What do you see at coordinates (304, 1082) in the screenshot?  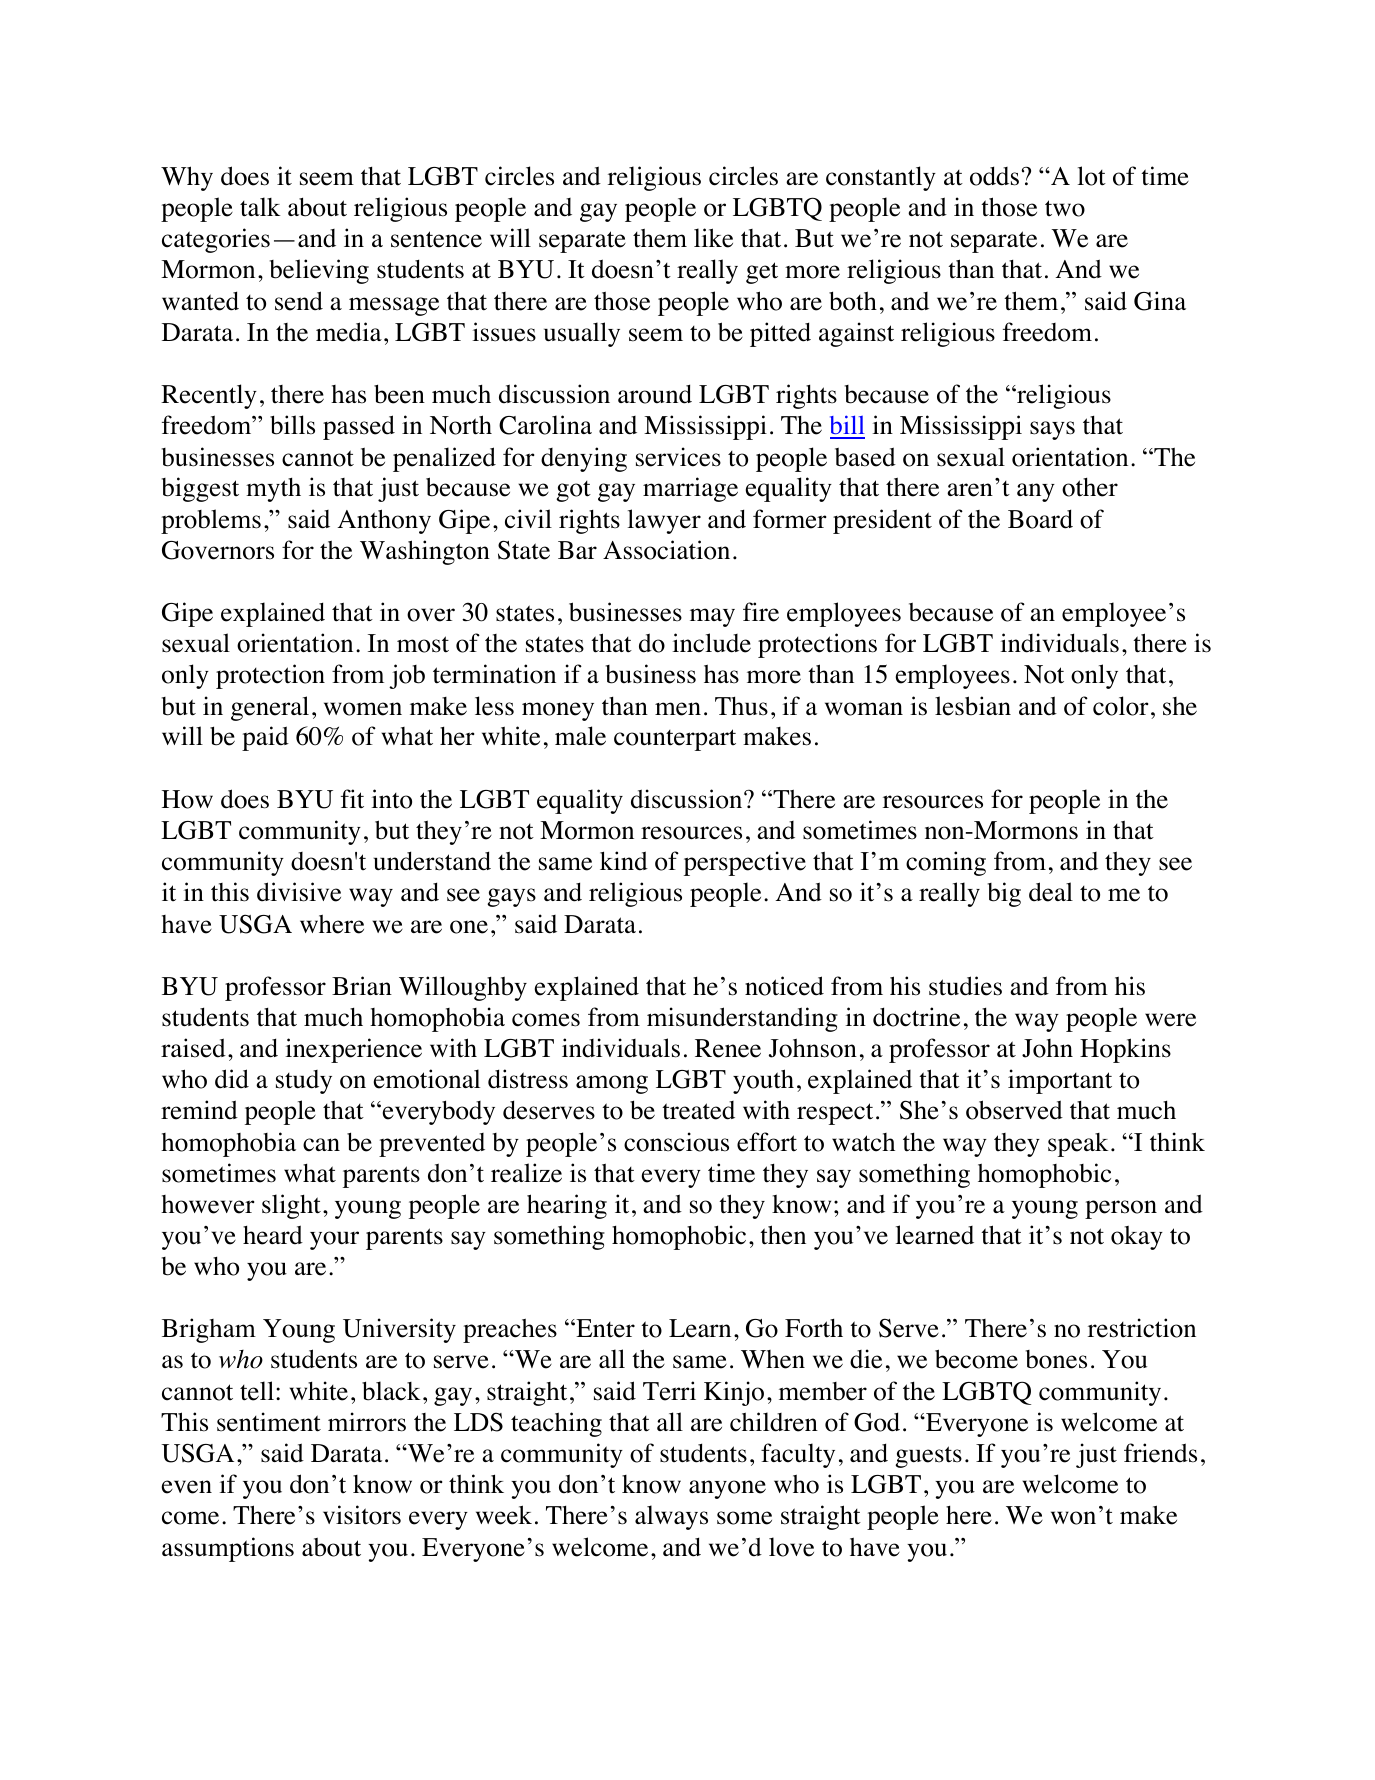 I see `study` at bounding box center [304, 1082].
